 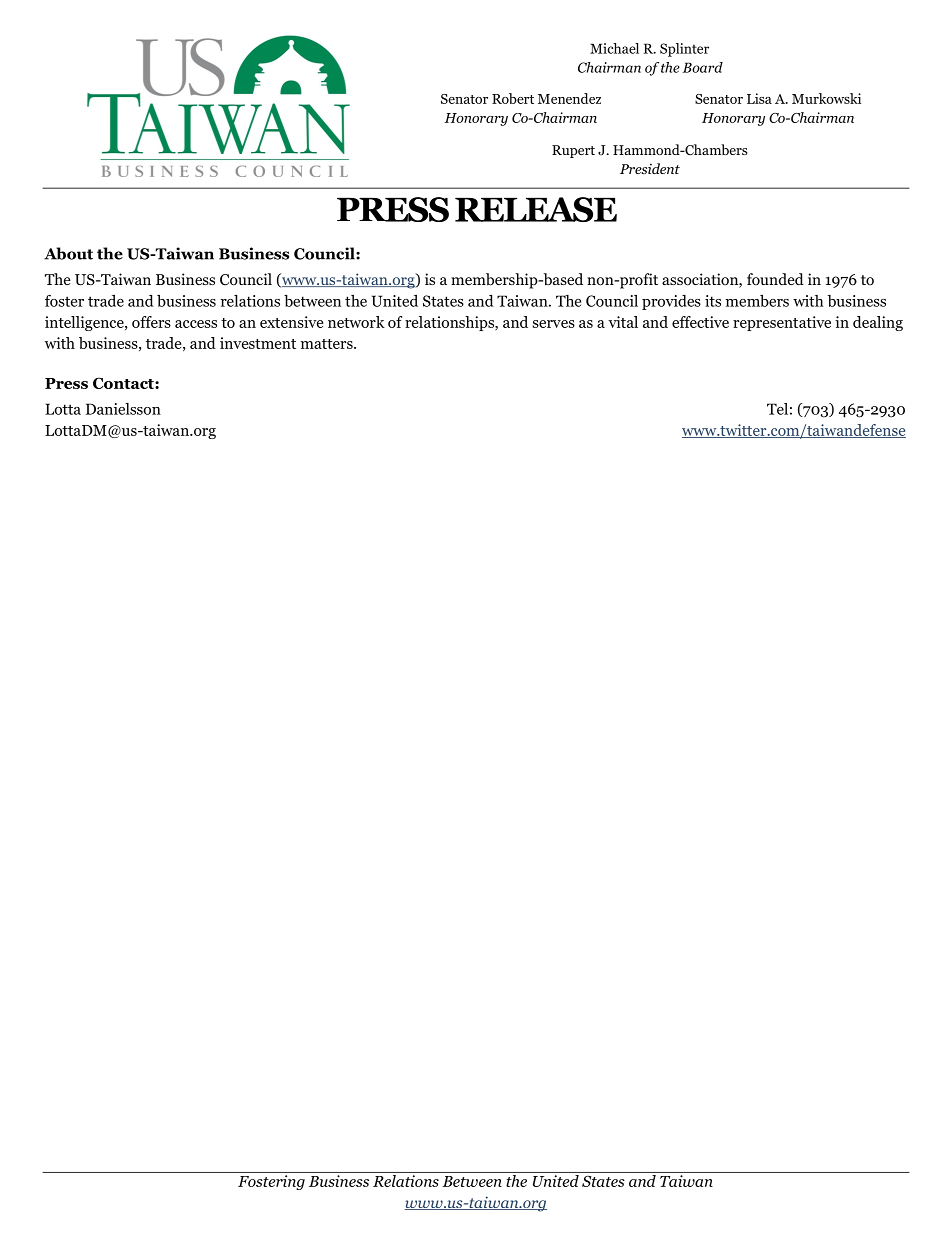 I want to click on Robert, so click(x=513, y=98).
